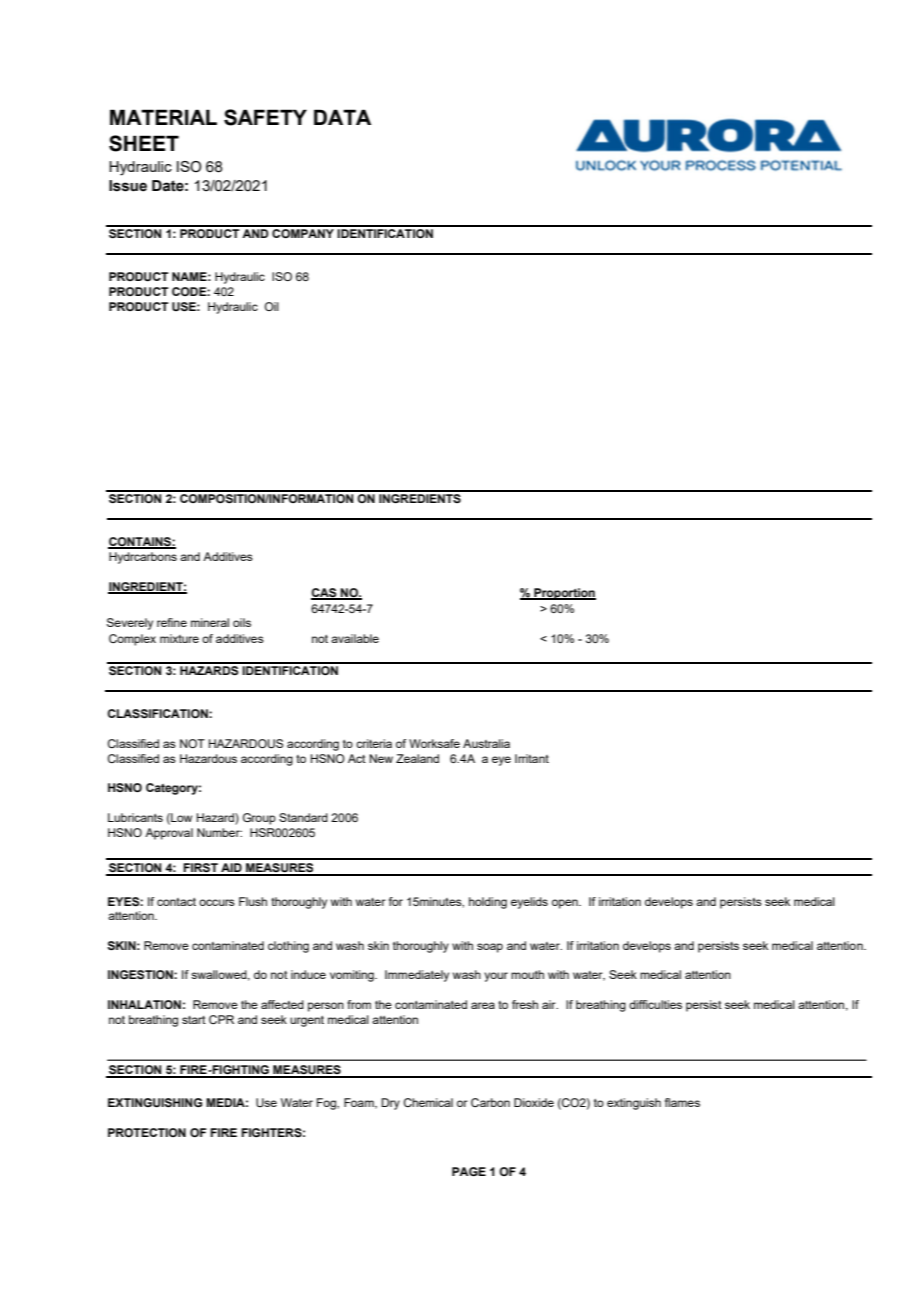  What do you see at coordinates (342, 117) in the page?
I see `DATA` at bounding box center [342, 117].
